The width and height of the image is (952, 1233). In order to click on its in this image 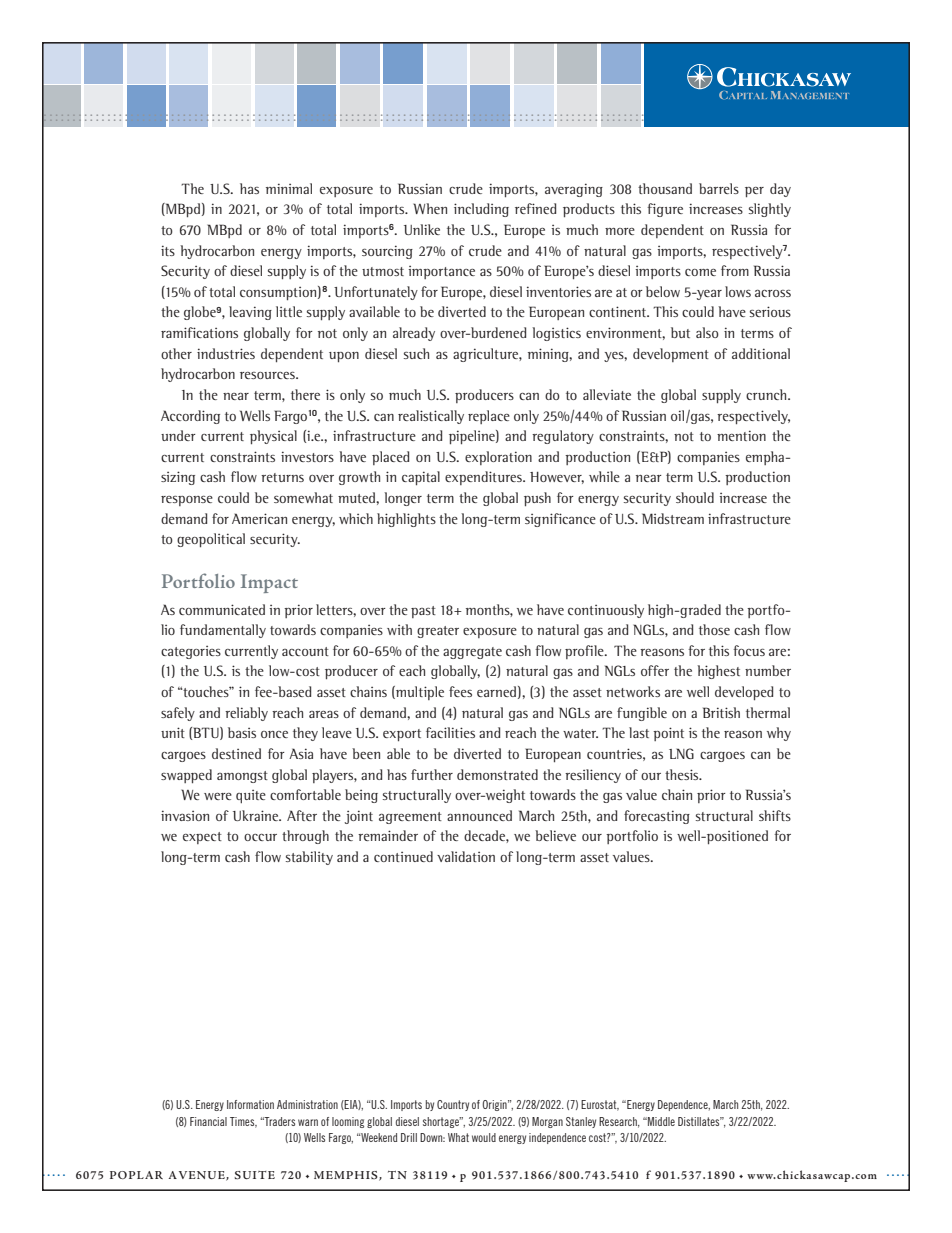, I will do `click(168, 250)`.
